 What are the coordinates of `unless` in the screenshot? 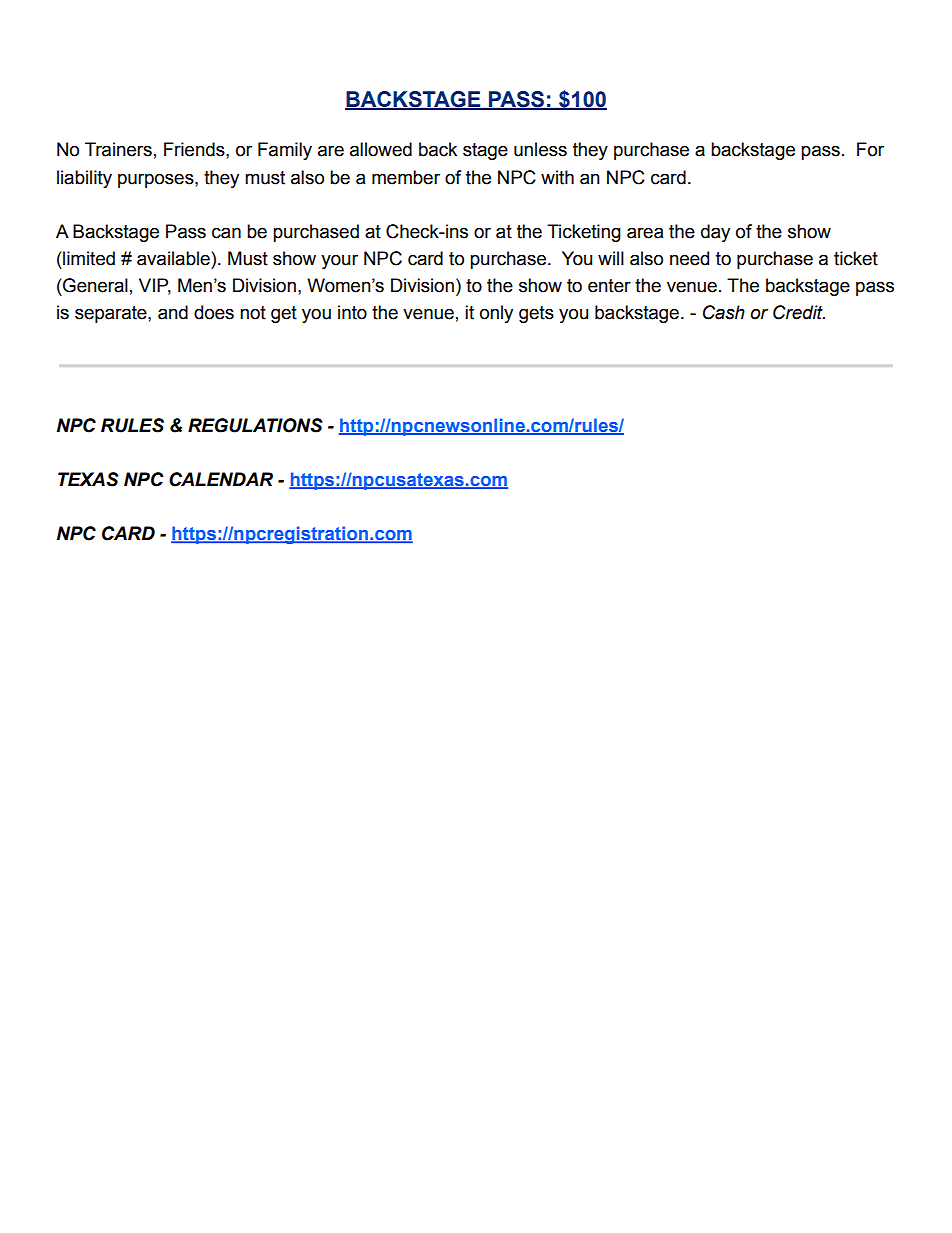 It's located at (540, 149).
